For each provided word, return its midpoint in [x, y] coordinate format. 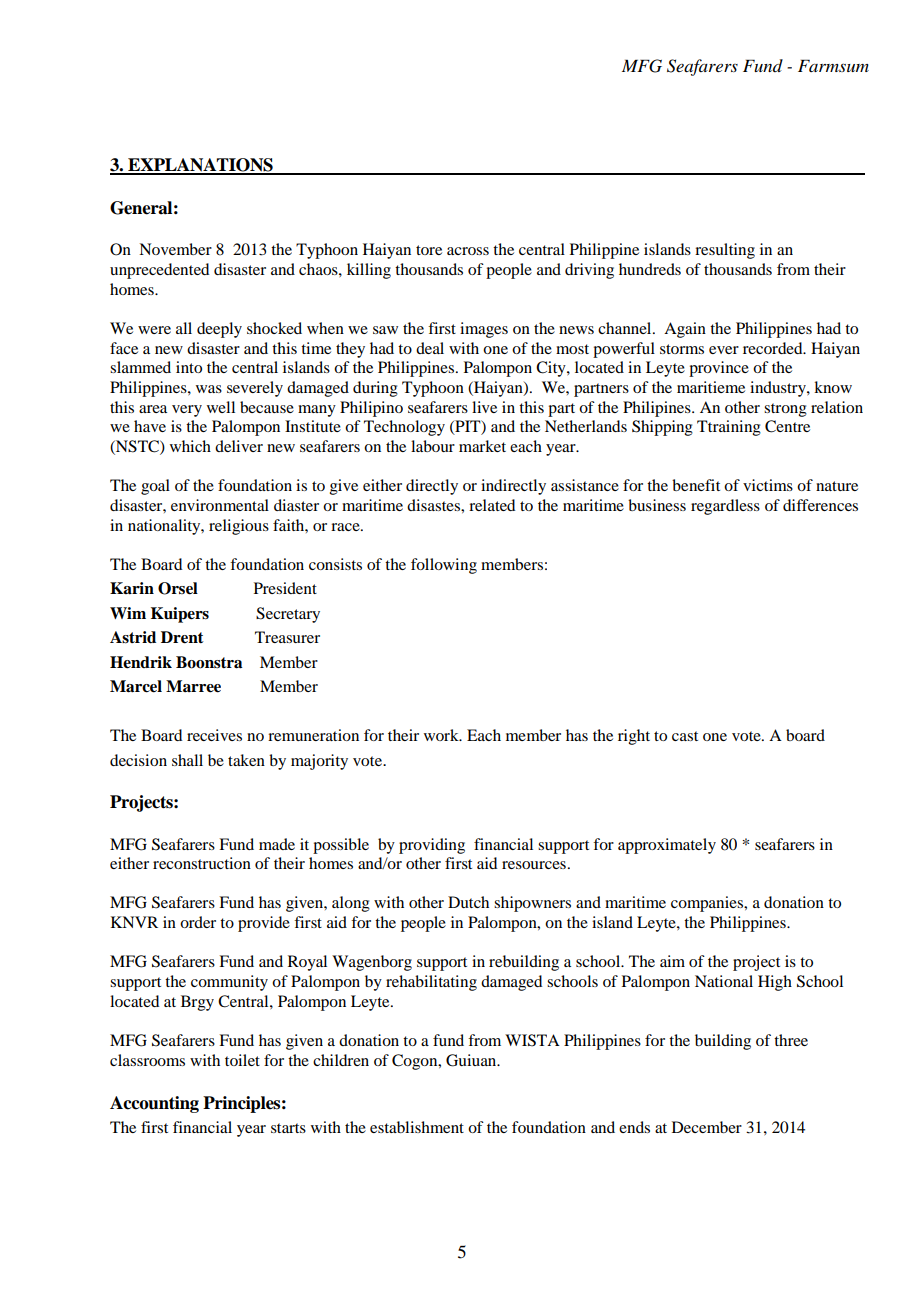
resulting [725, 251]
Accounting [154, 1104]
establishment [417, 1127]
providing [432, 846]
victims [768, 485]
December [707, 1127]
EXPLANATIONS [200, 166]
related [492, 505]
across [468, 251]
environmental [220, 505]
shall [187, 760]
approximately [667, 846]
